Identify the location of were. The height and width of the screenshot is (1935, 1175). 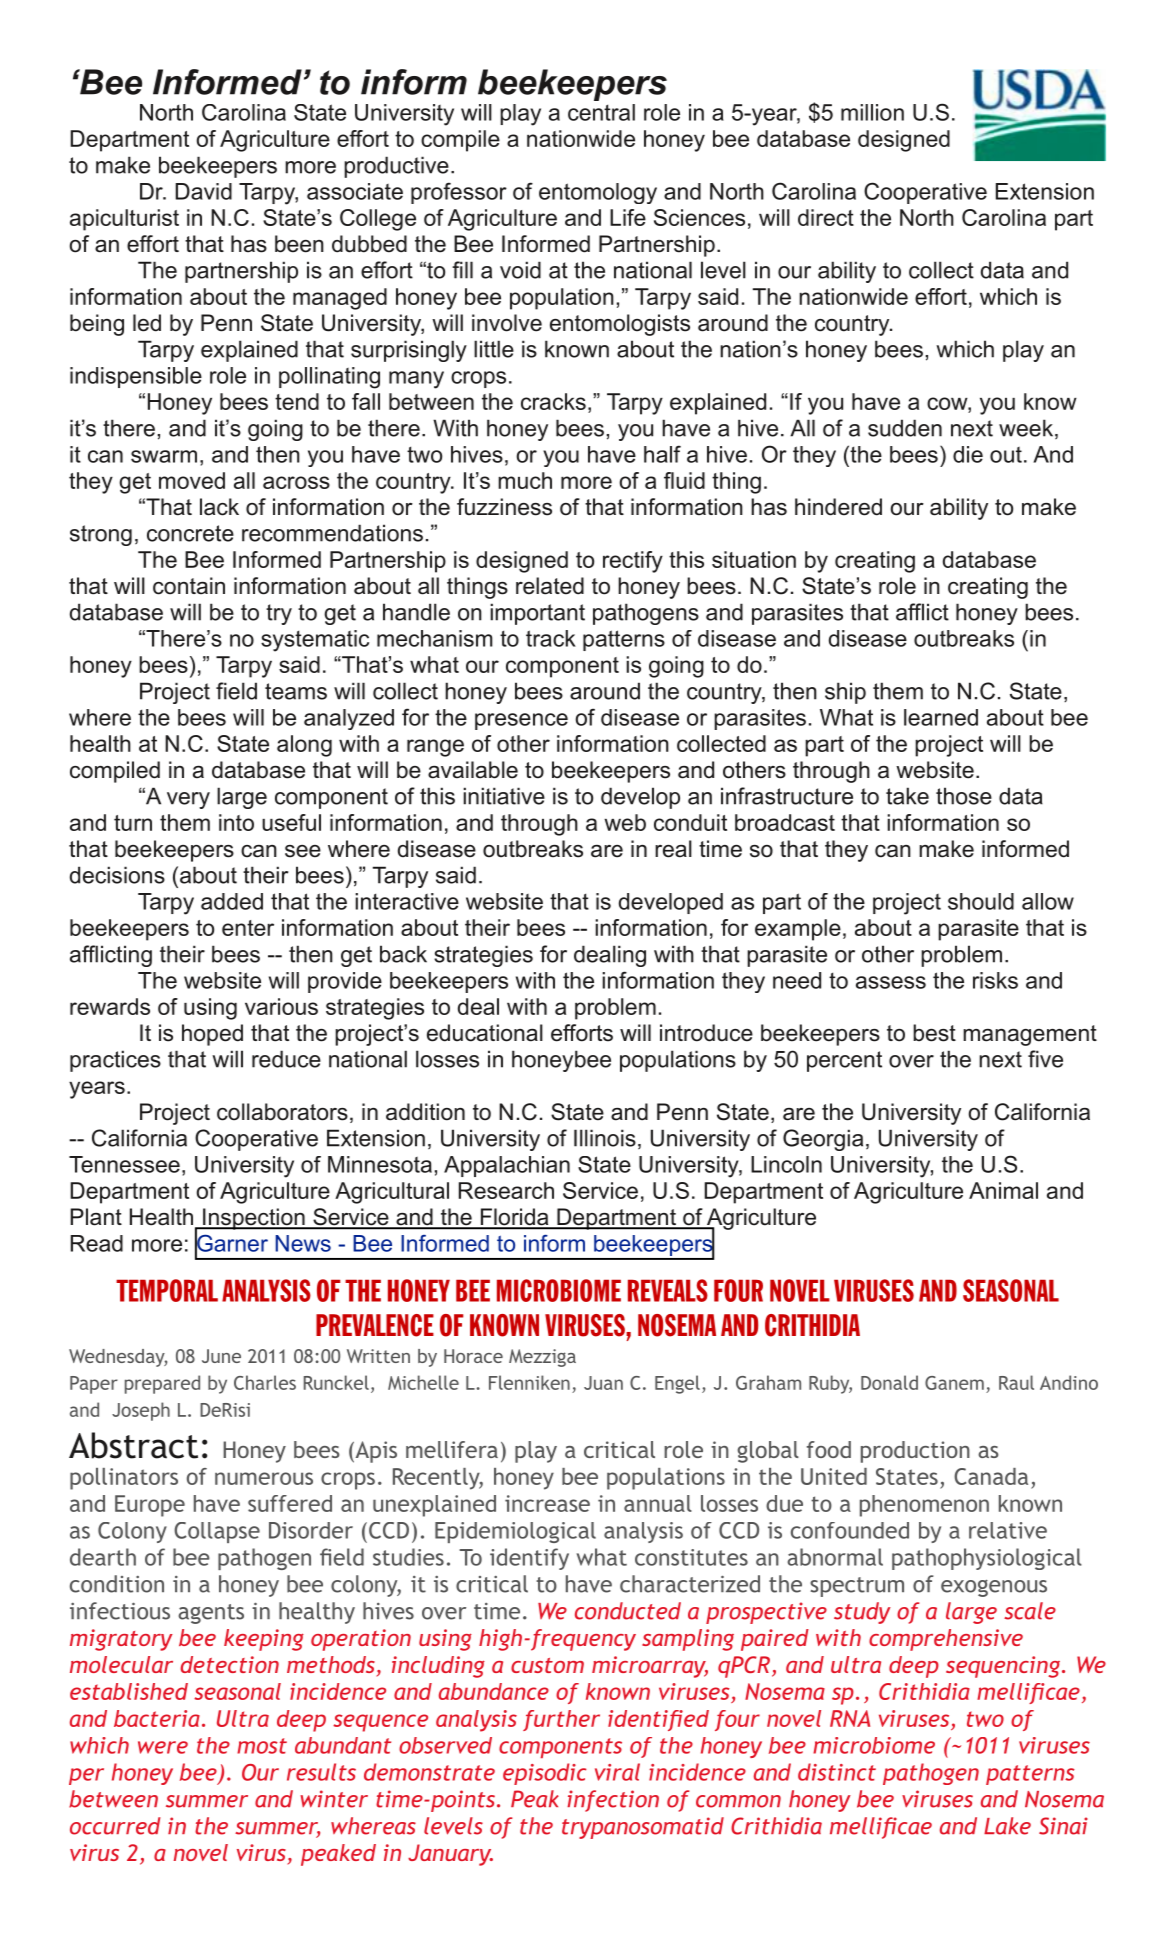
(163, 1747).
